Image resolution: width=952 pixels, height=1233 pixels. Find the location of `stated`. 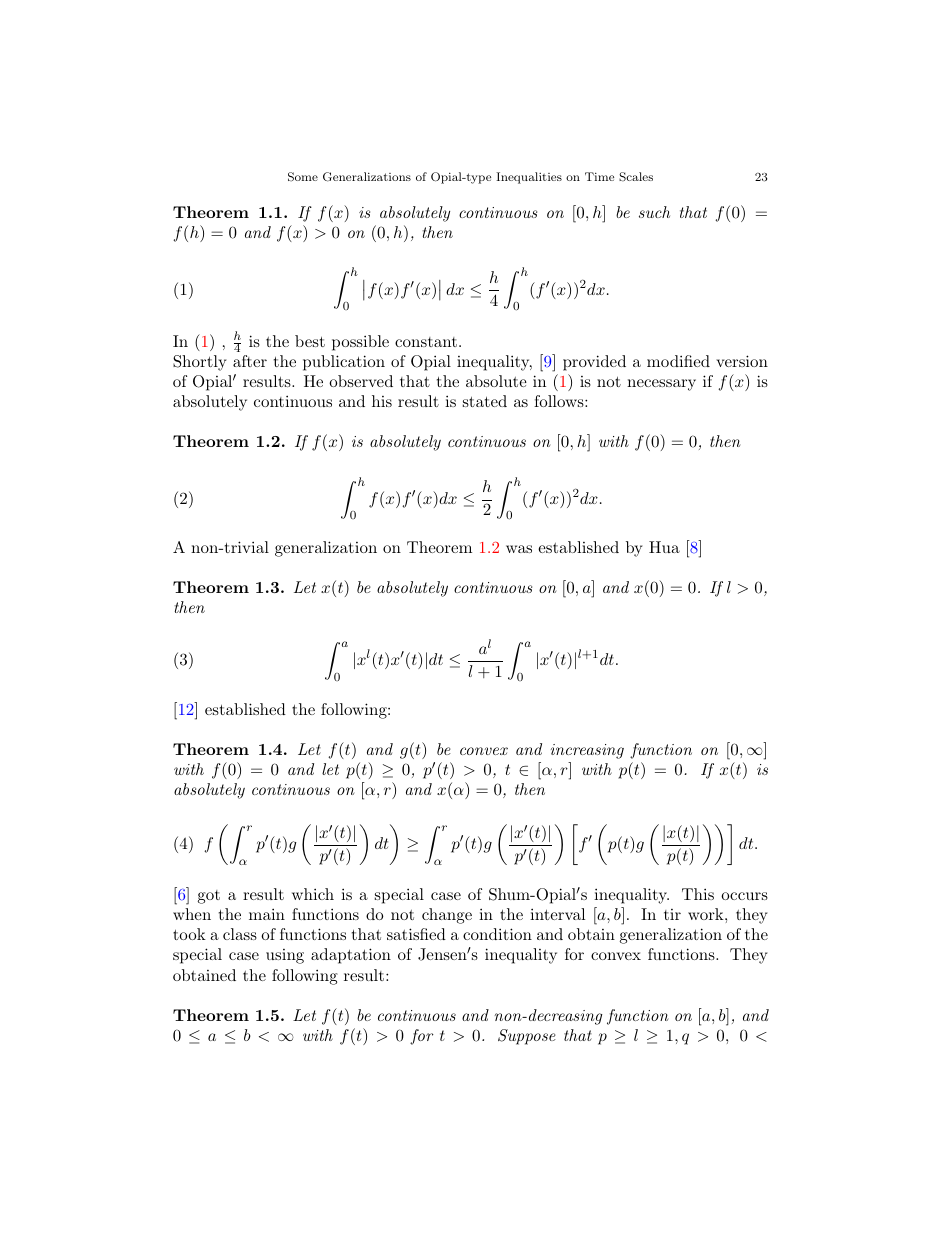

stated is located at coordinates (485, 401).
